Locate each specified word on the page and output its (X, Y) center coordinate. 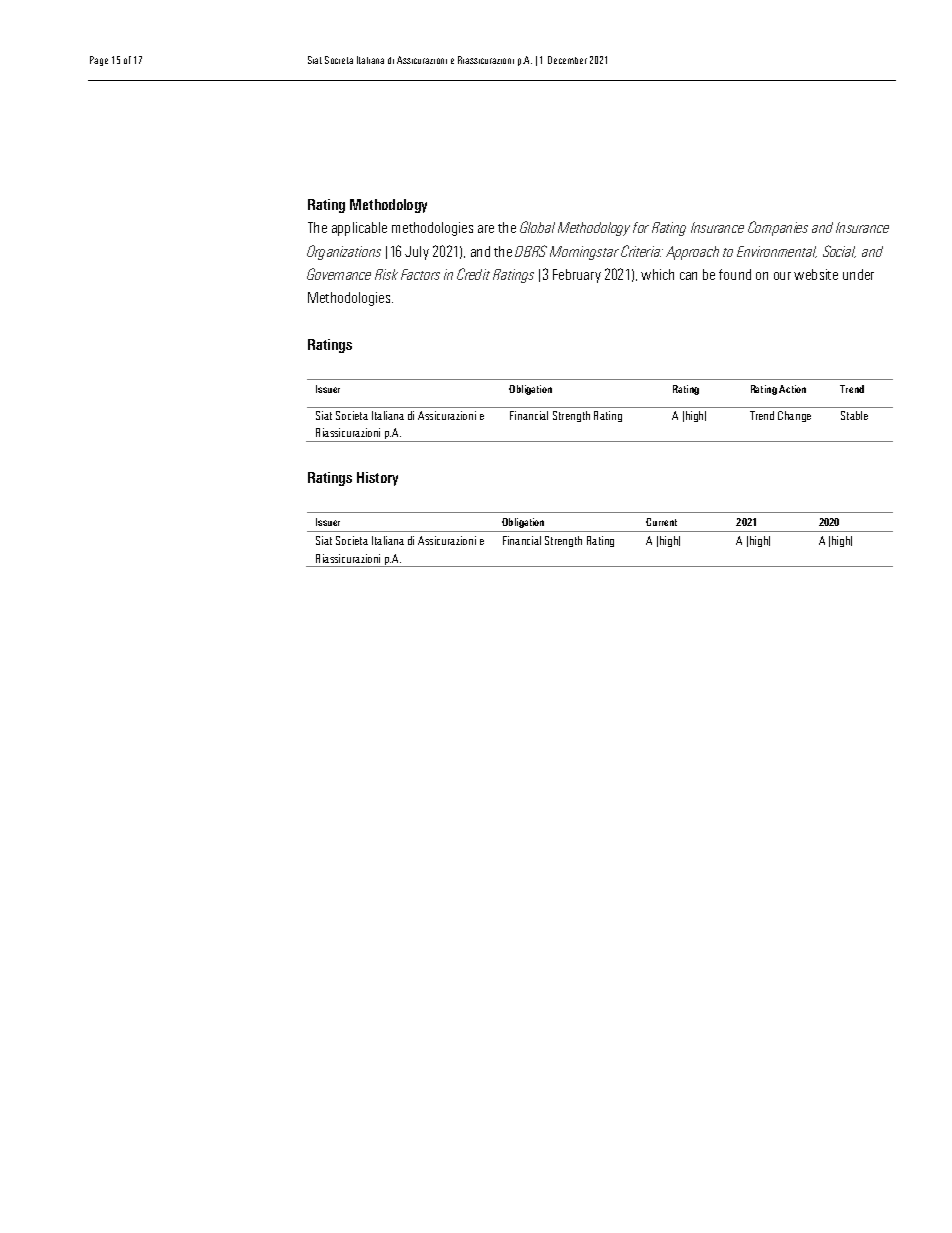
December (567, 60)
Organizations (344, 252)
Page (99, 61)
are (486, 229)
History (377, 479)
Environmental (777, 252)
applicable (359, 229)
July (417, 253)
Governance (339, 274)
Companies (778, 228)
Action (792, 389)
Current (661, 522)
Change (794, 416)
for (641, 227)
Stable (854, 415)
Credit (473, 274)
